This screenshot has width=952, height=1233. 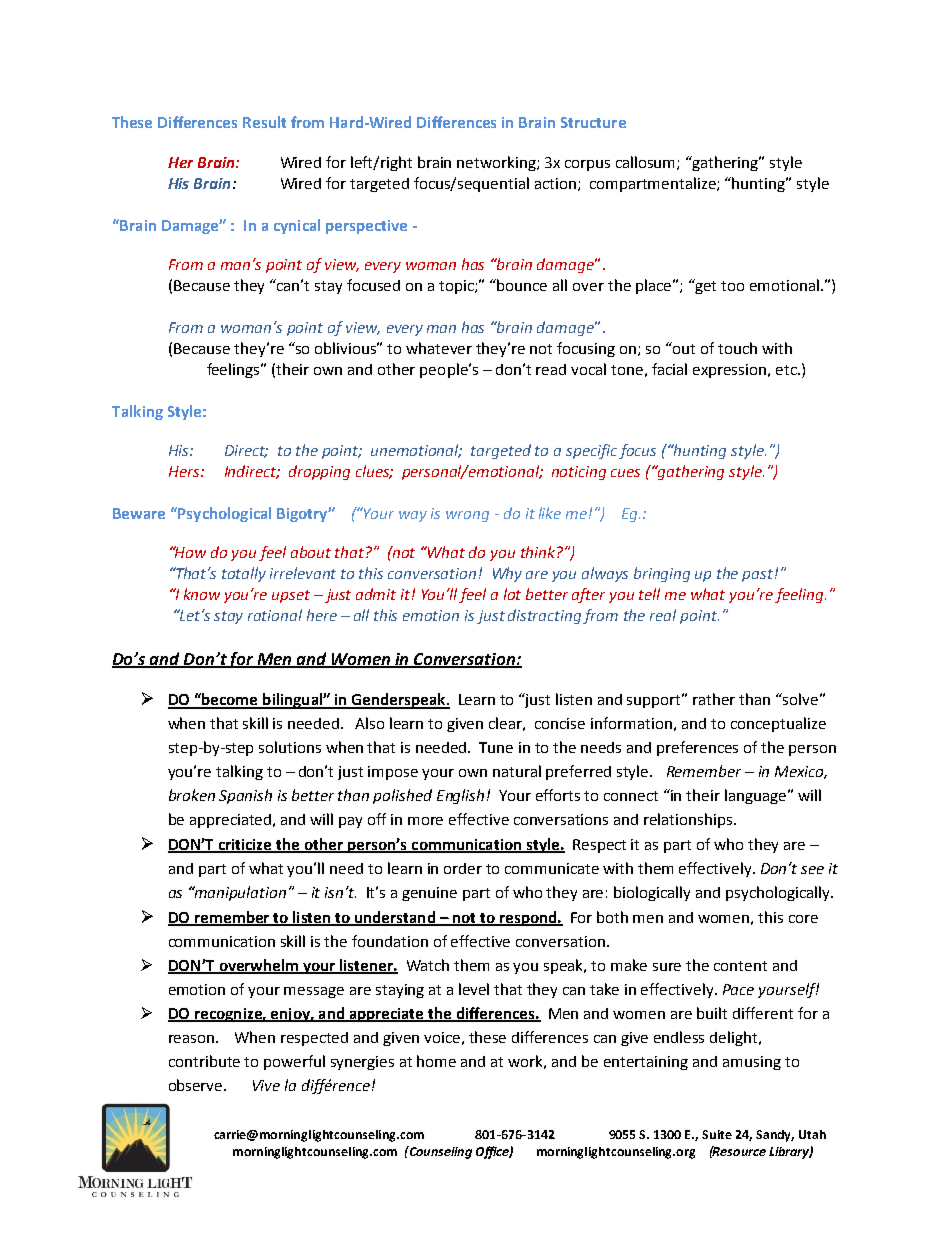 What do you see at coordinates (463, 868) in the screenshot?
I see `order` at bounding box center [463, 868].
